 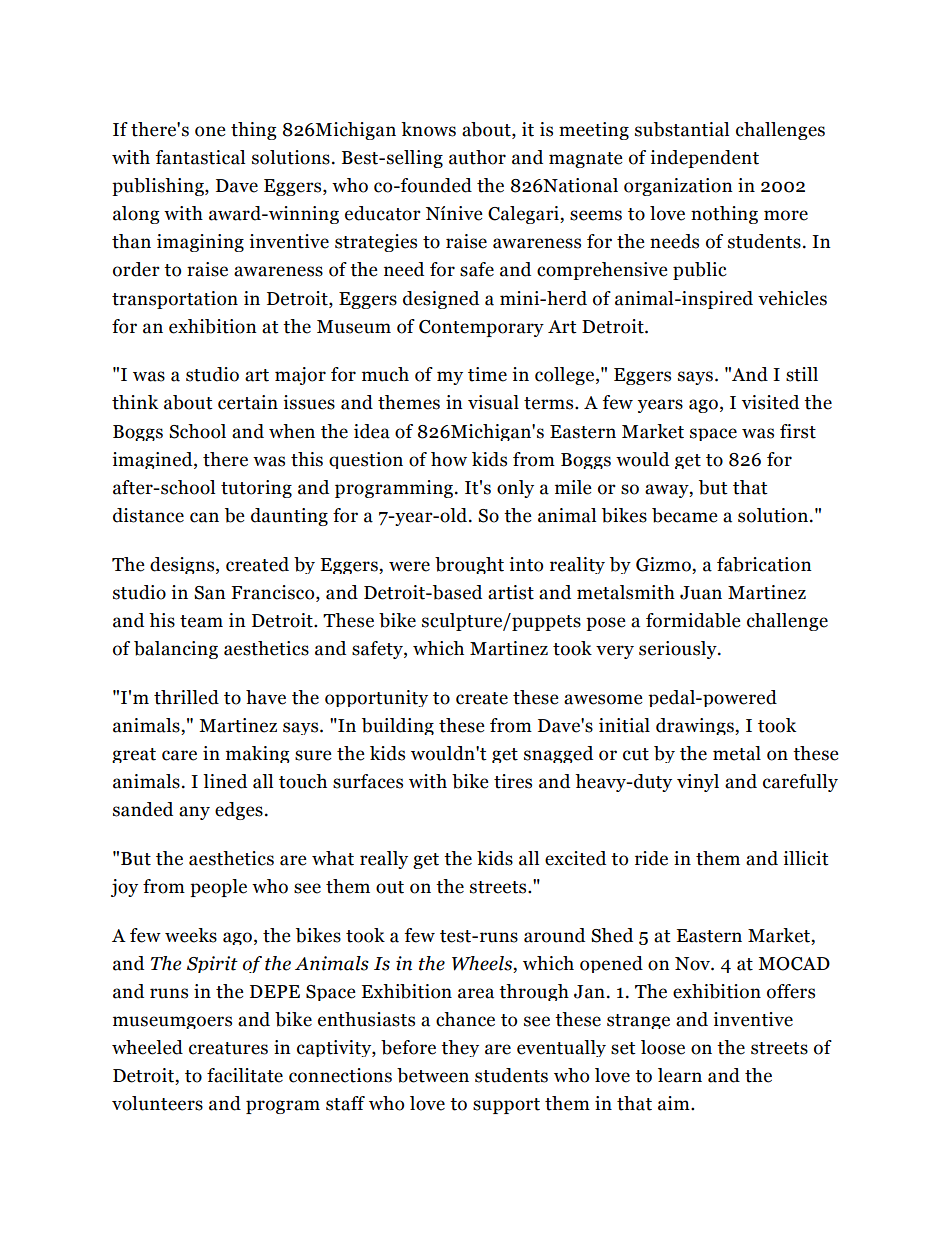 What do you see at coordinates (685, 515) in the document?
I see `became` at bounding box center [685, 515].
